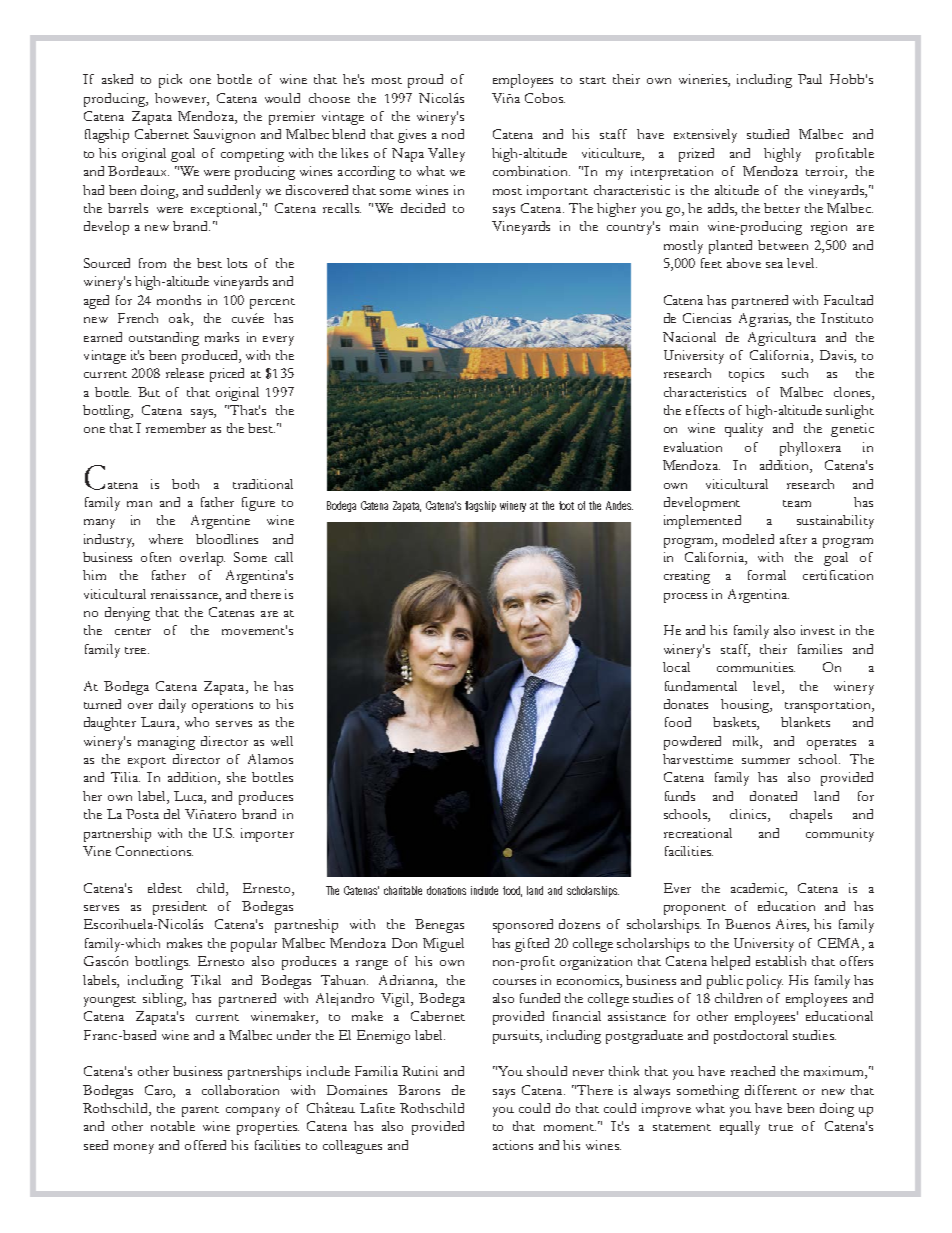  Describe the element at coordinates (200, 1111) in the screenshot. I see `parent` at that location.
